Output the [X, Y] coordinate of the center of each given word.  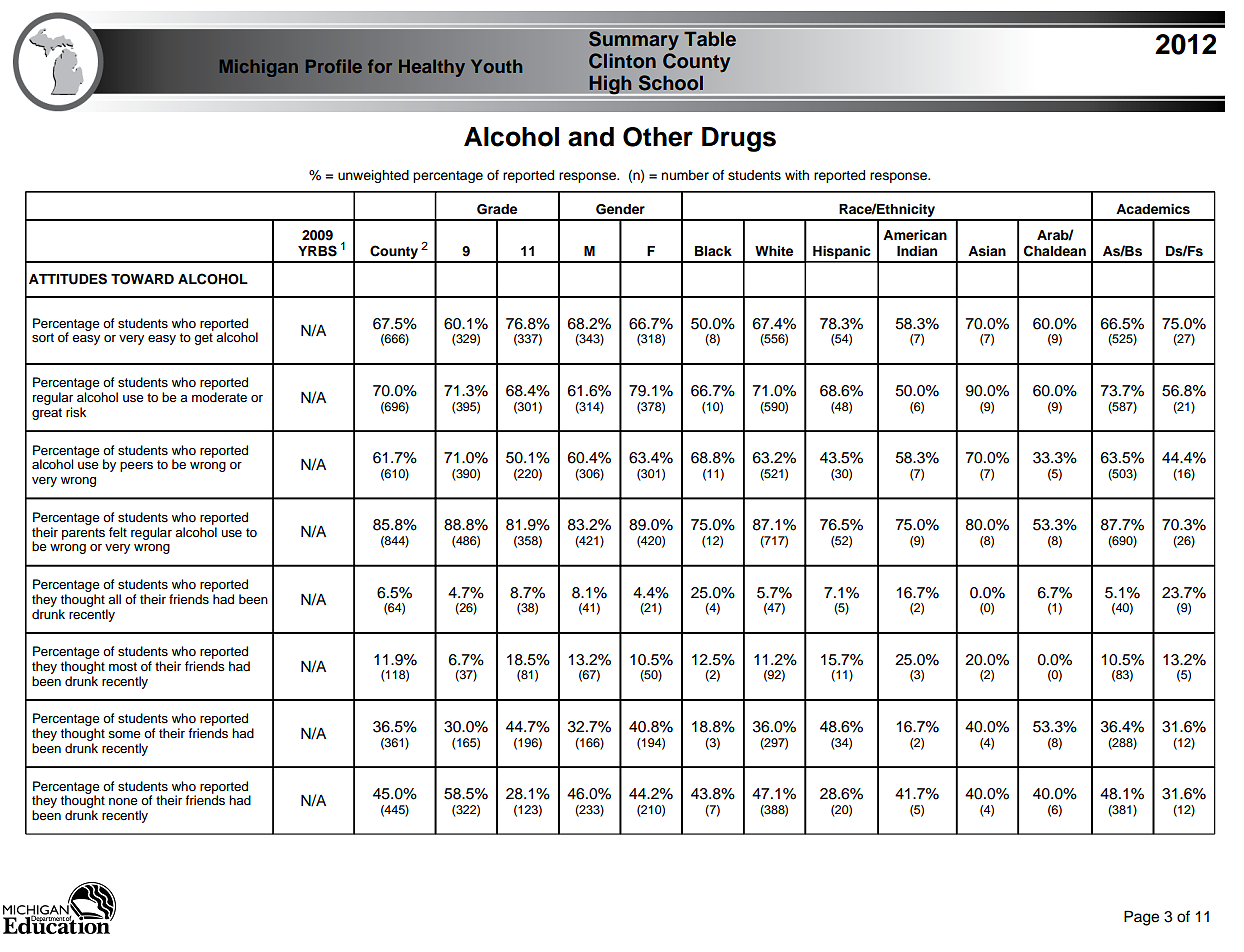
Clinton [622, 61]
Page [1141, 918]
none [123, 801]
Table [710, 38]
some [124, 735]
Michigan [259, 68]
